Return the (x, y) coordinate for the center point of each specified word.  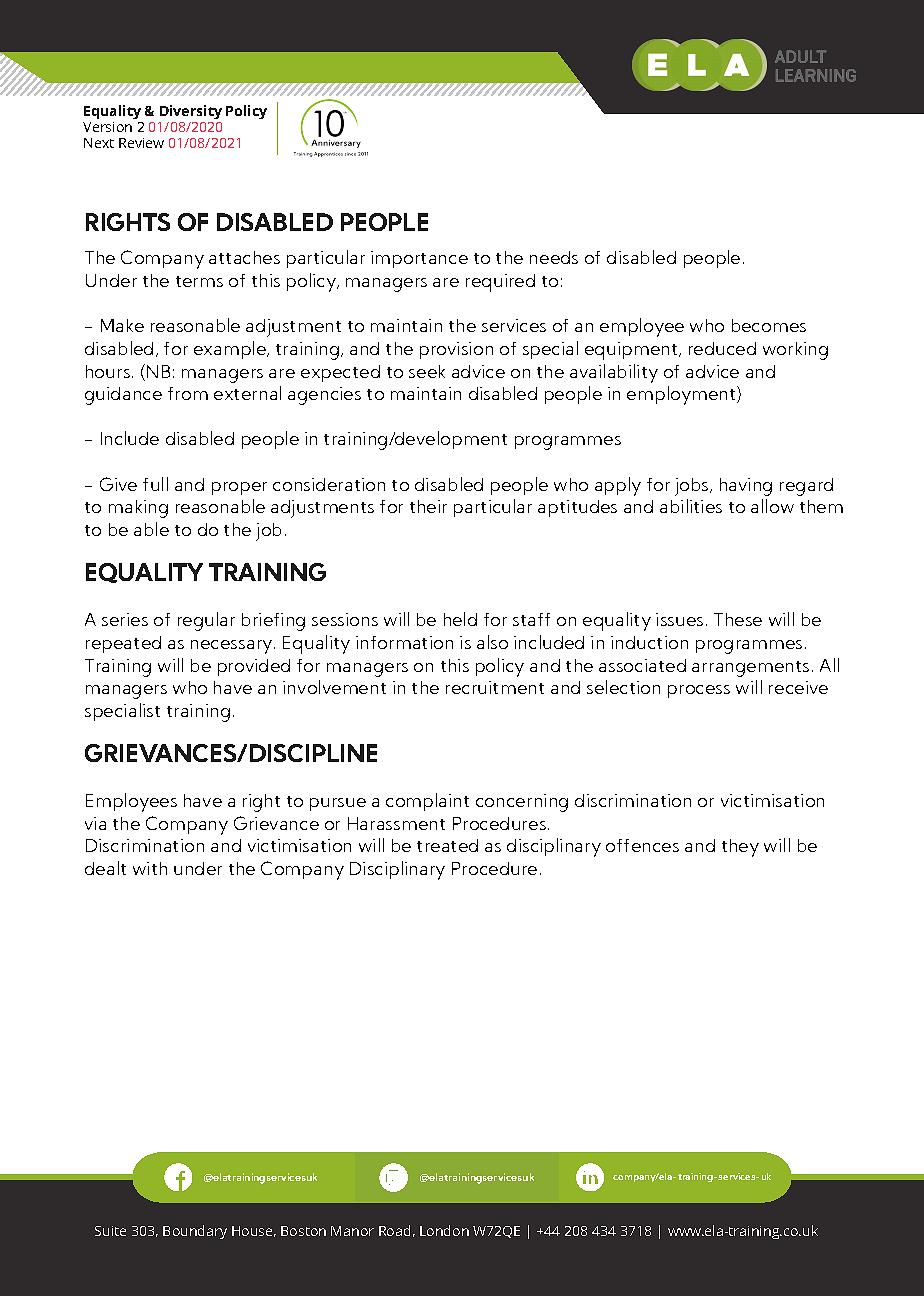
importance (419, 259)
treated (447, 845)
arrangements (750, 669)
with (150, 868)
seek (427, 371)
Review (141, 143)
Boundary (195, 1232)
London (444, 1230)
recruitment (495, 687)
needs (554, 257)
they (740, 848)
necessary (233, 647)
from (188, 393)
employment (682, 395)
